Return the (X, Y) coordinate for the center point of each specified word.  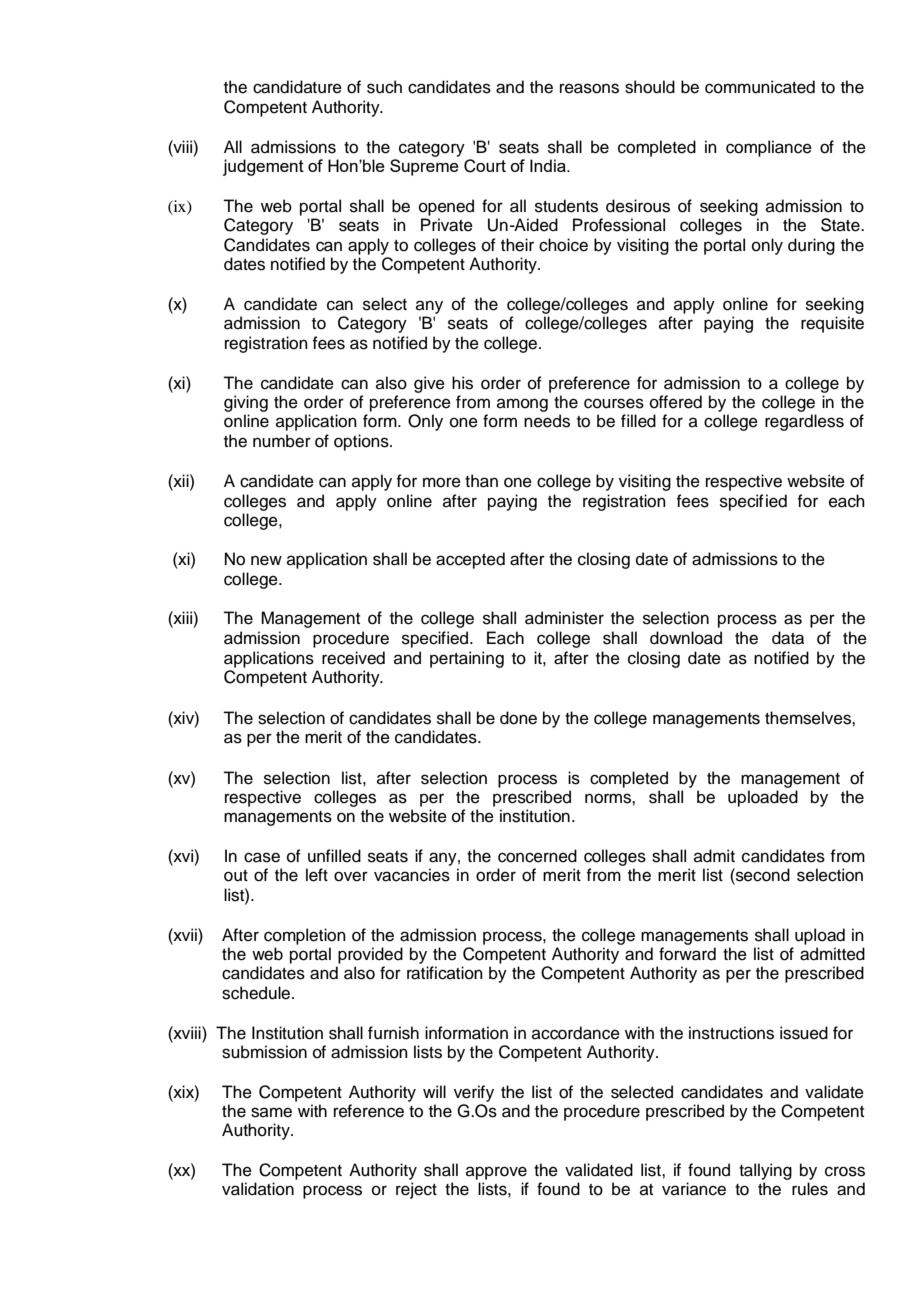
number (282, 441)
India (549, 165)
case (262, 857)
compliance (769, 148)
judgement (263, 167)
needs (547, 421)
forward (687, 954)
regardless (804, 422)
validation (258, 1189)
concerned (537, 856)
